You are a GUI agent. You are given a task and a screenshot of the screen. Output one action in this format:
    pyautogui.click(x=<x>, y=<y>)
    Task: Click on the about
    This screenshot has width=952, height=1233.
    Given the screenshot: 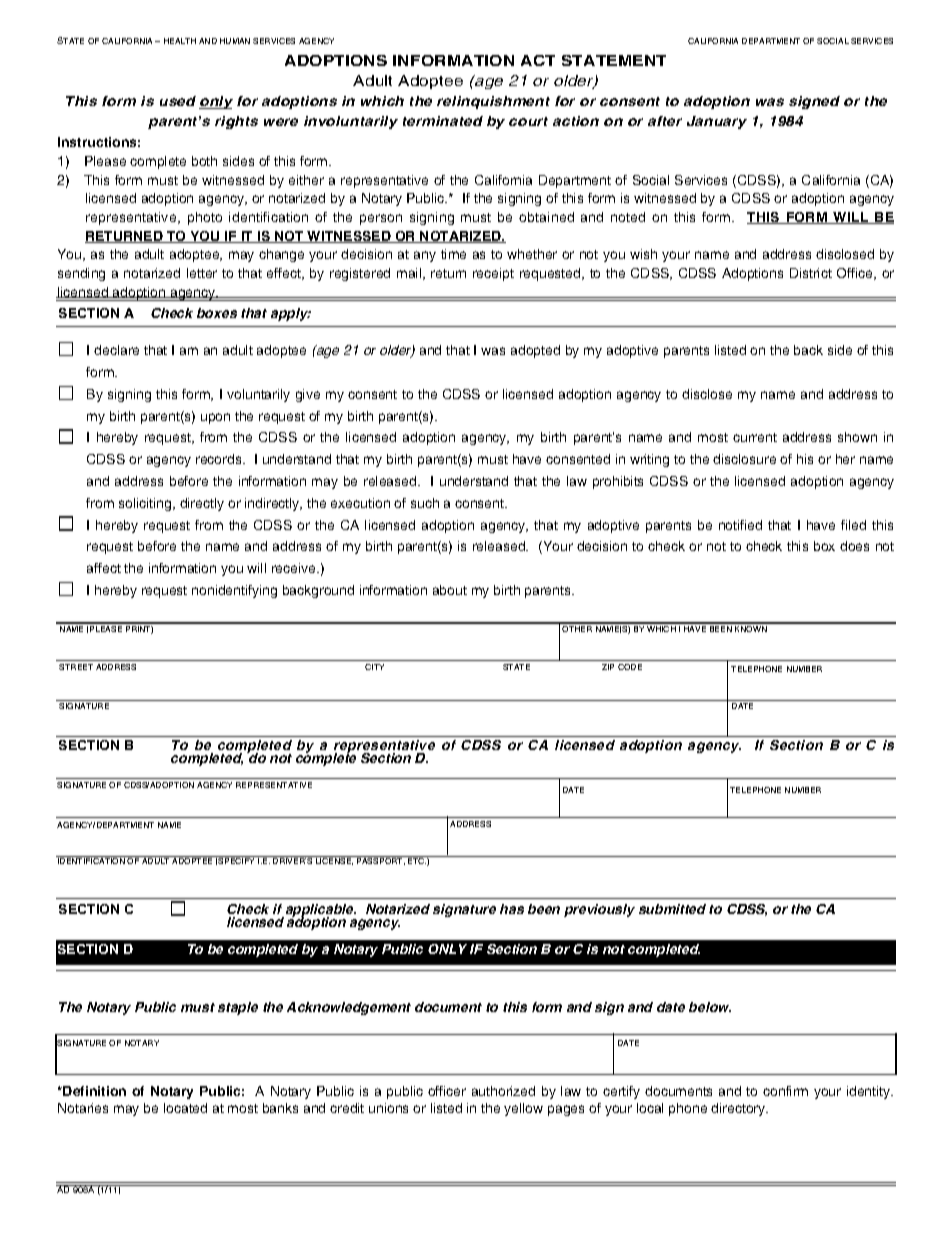 What is the action you would take?
    pyautogui.click(x=450, y=590)
